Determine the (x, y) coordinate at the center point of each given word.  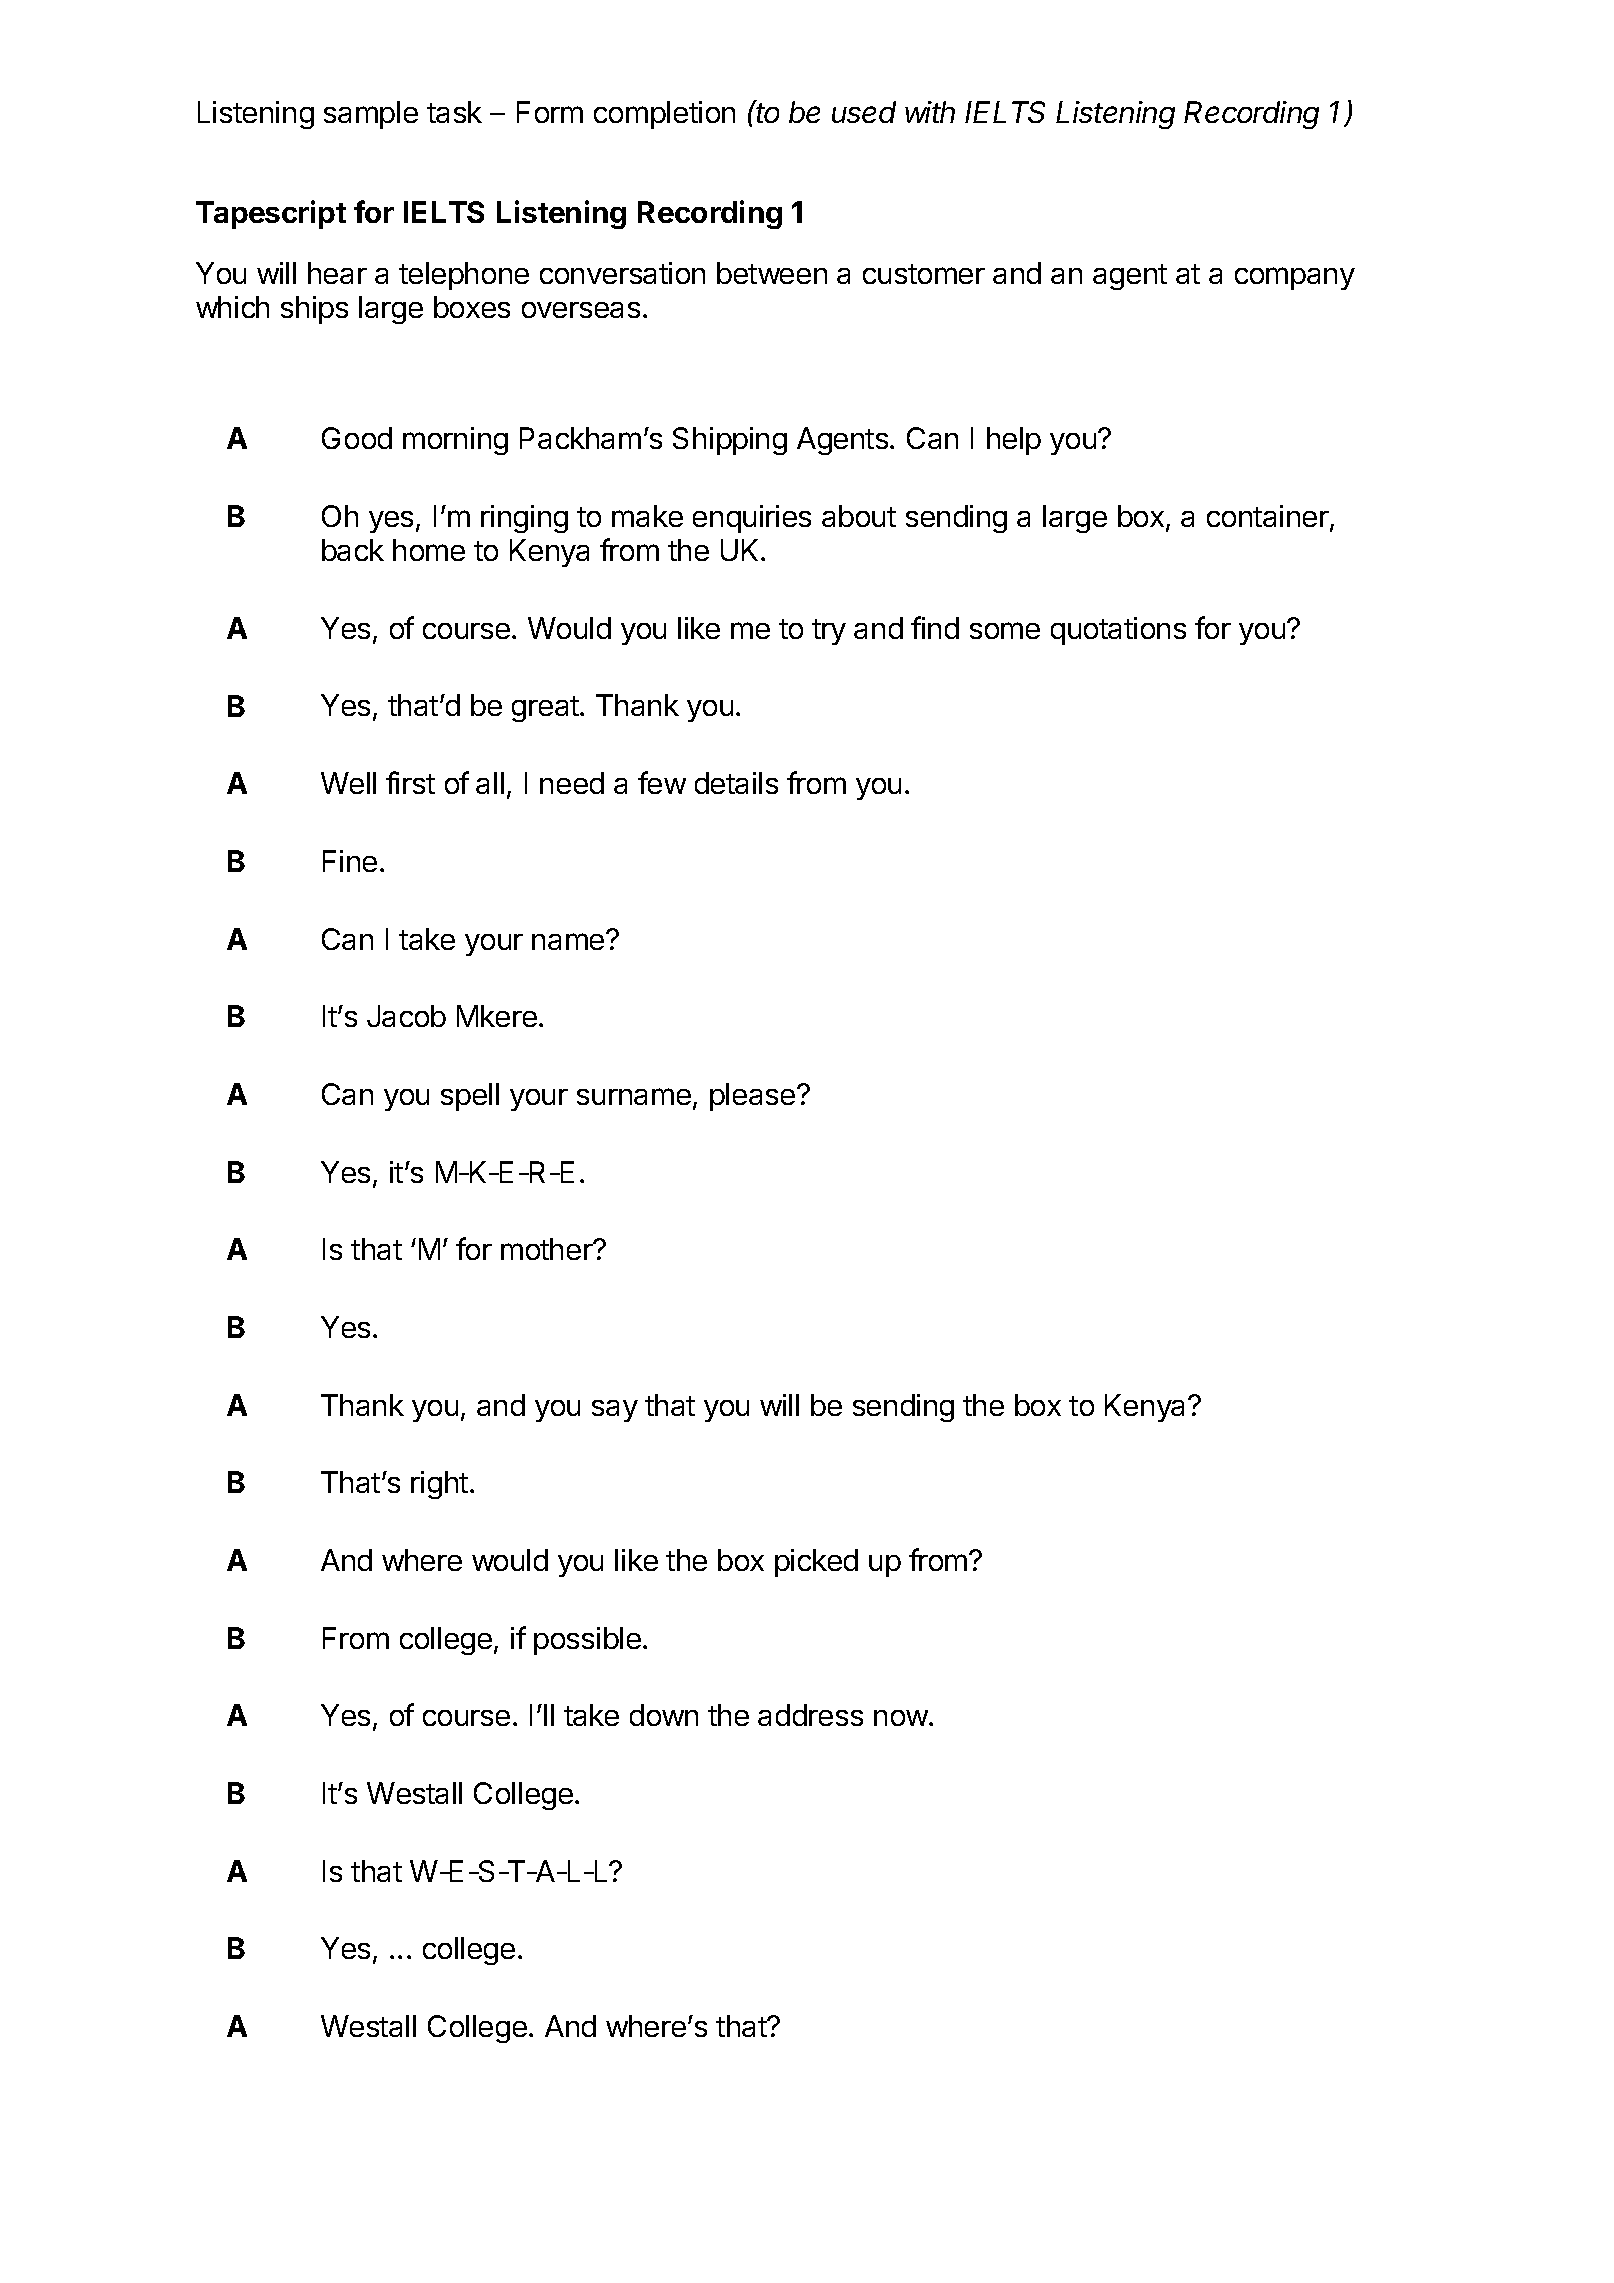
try (829, 632)
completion (664, 115)
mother (548, 1249)
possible (587, 1641)
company (1295, 278)
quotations (1118, 631)
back (353, 550)
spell (470, 1097)
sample (371, 115)
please (754, 1097)
